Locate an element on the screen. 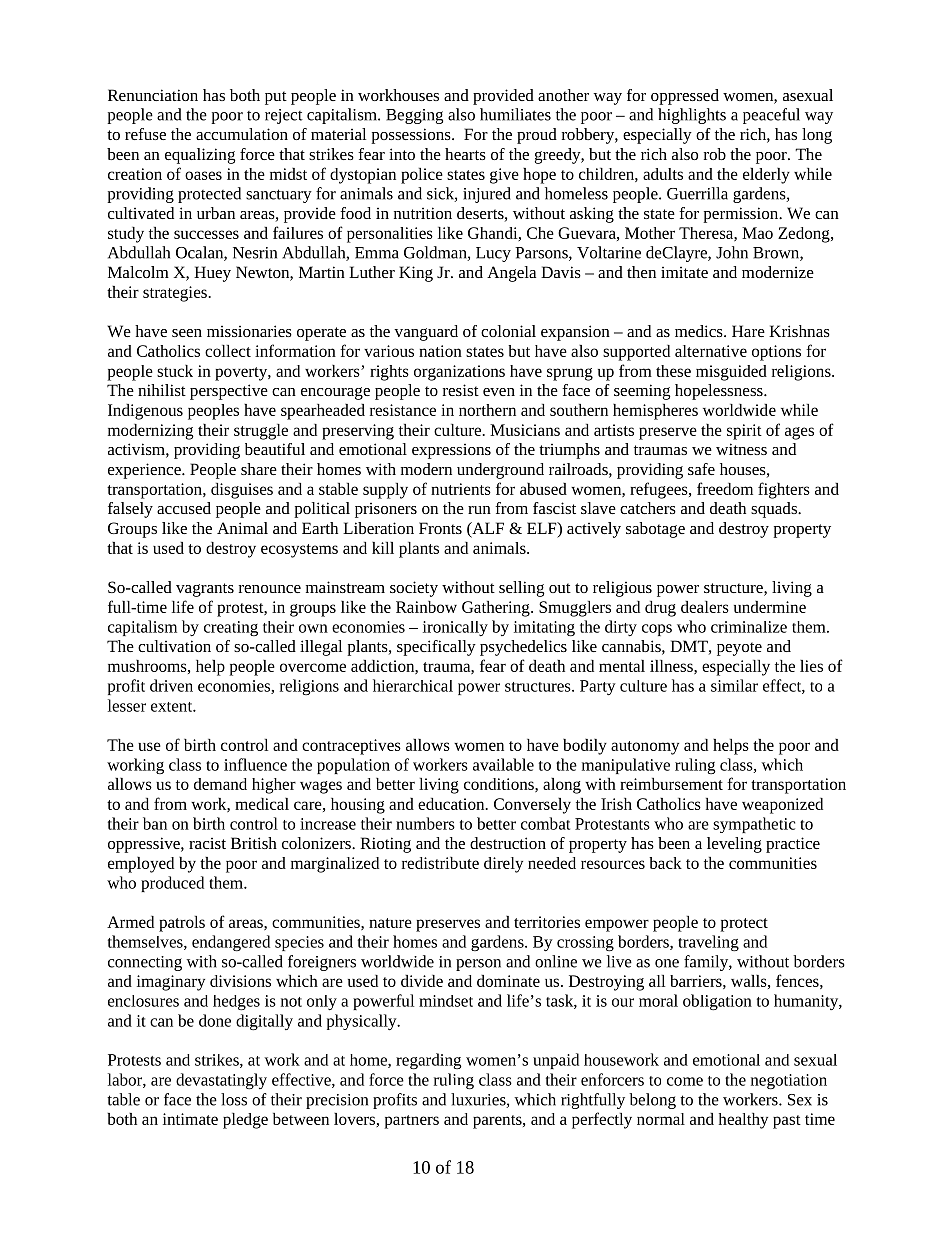 Image resolution: width=952 pixels, height=1233 pixels. hearts is located at coordinates (465, 154).
